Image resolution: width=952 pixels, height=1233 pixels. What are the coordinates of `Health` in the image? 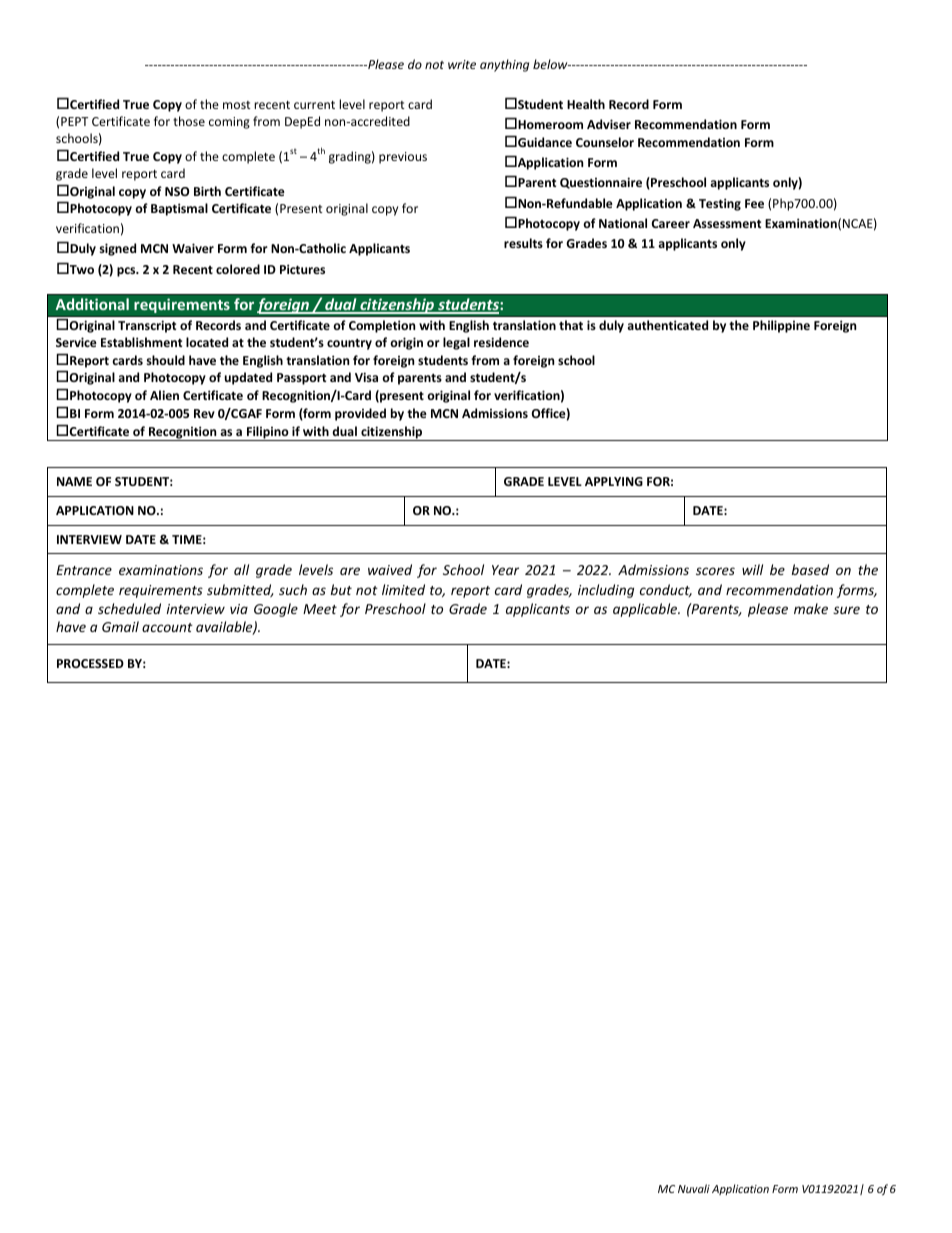 It's located at (586, 104).
